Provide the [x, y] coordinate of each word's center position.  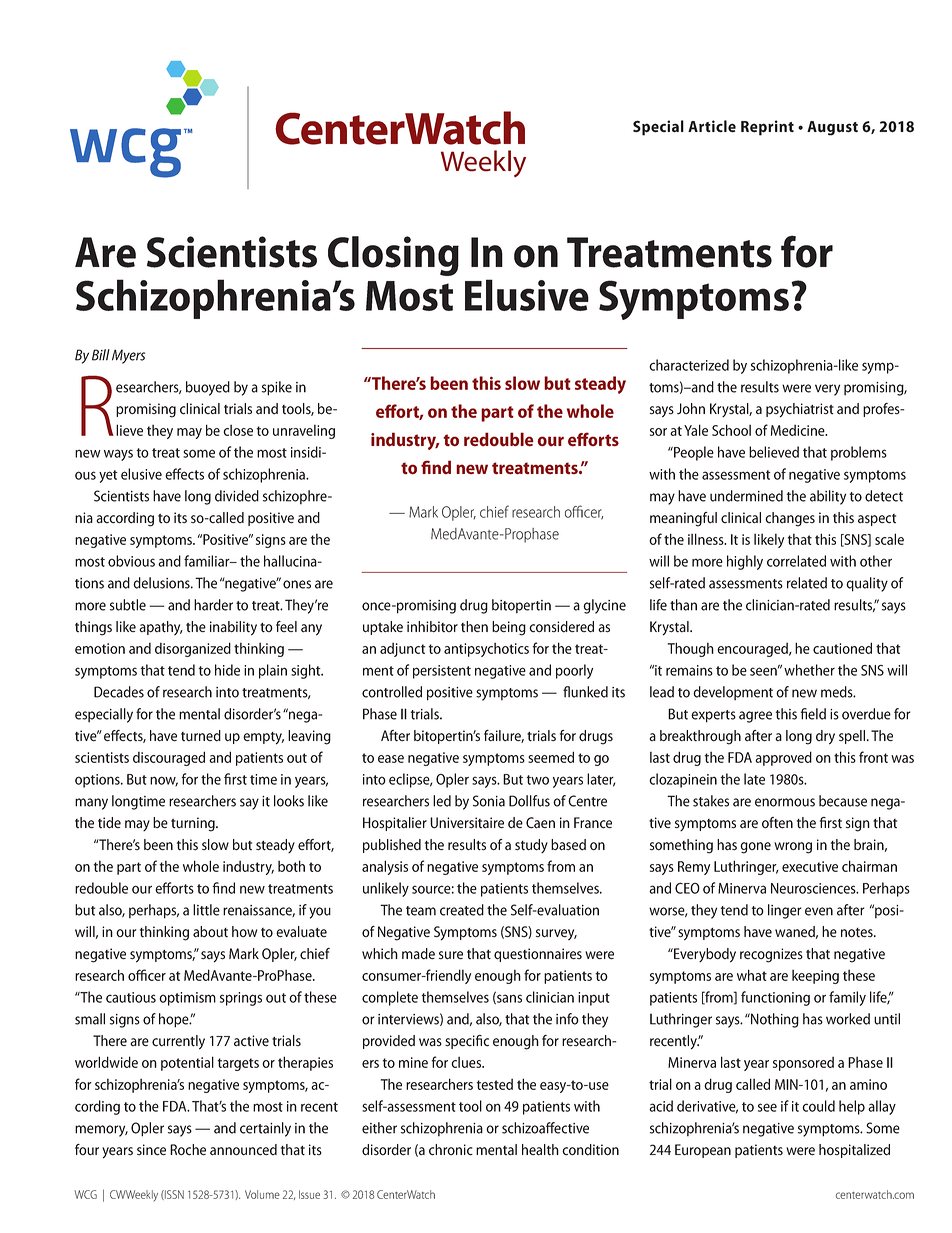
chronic [451, 1150]
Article [712, 126]
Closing [393, 256]
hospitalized [854, 1151]
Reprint [767, 128]
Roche [188, 1150]
